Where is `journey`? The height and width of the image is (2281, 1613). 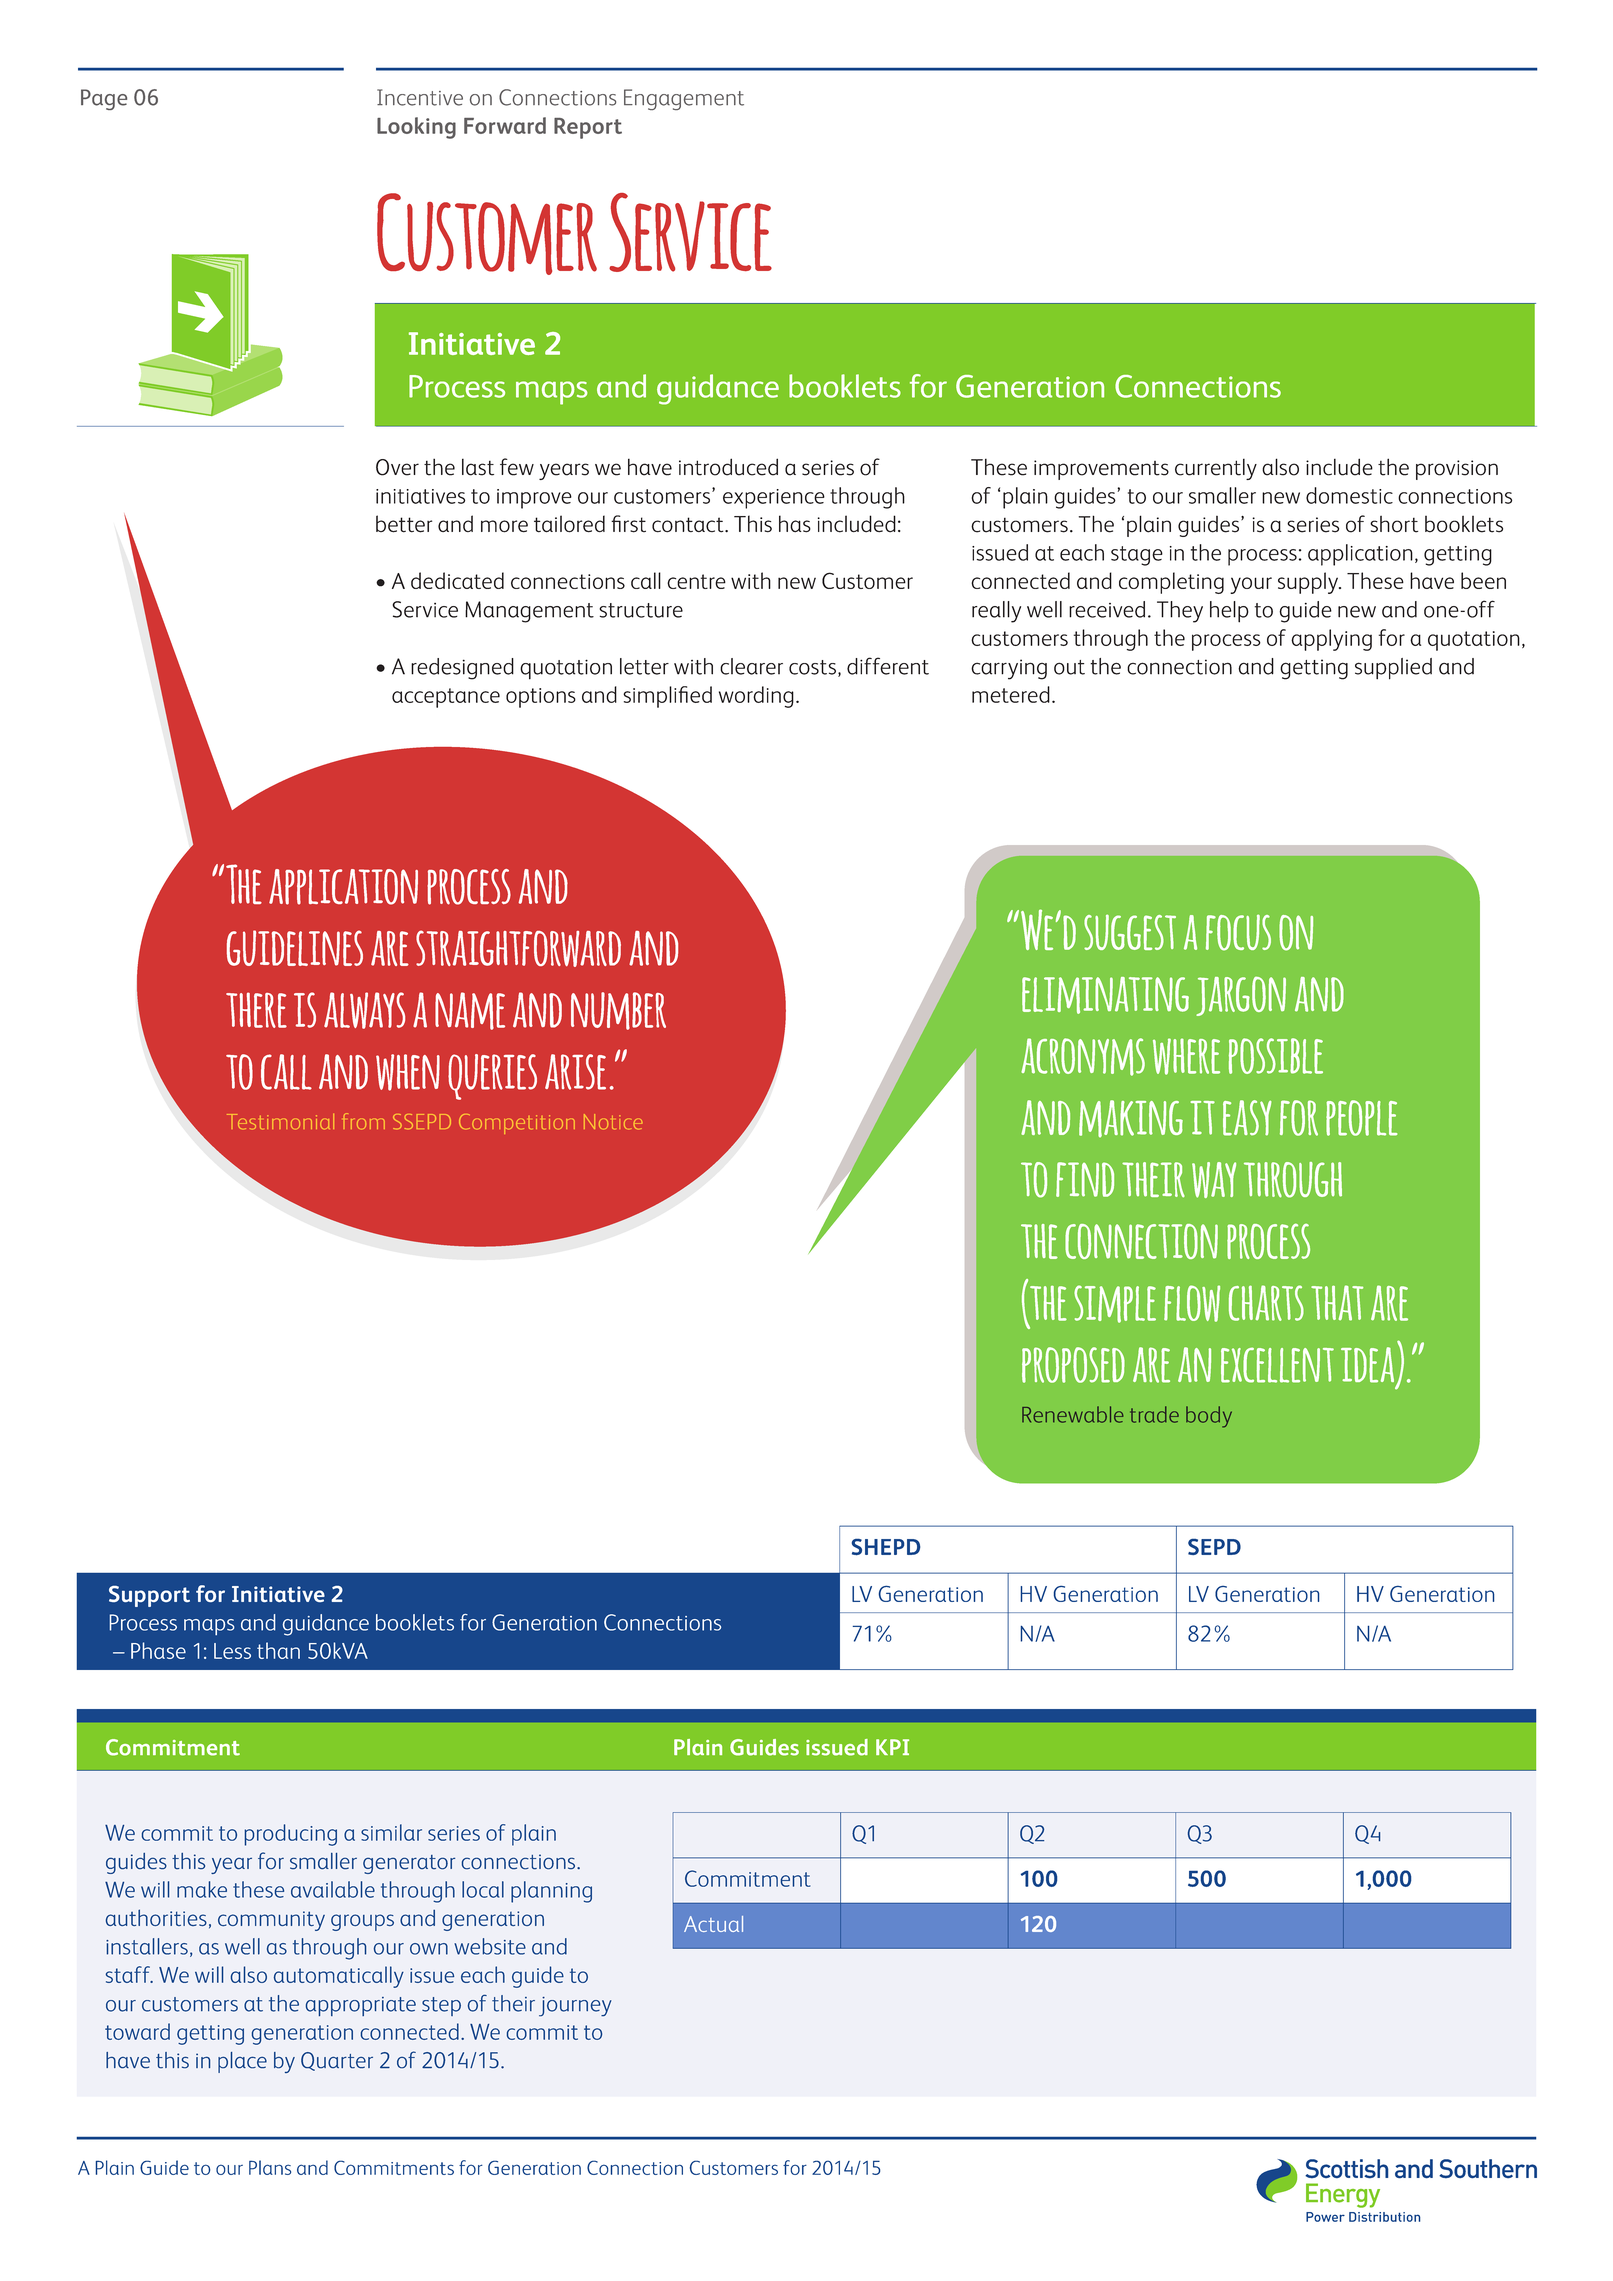
journey is located at coordinates (575, 2007).
